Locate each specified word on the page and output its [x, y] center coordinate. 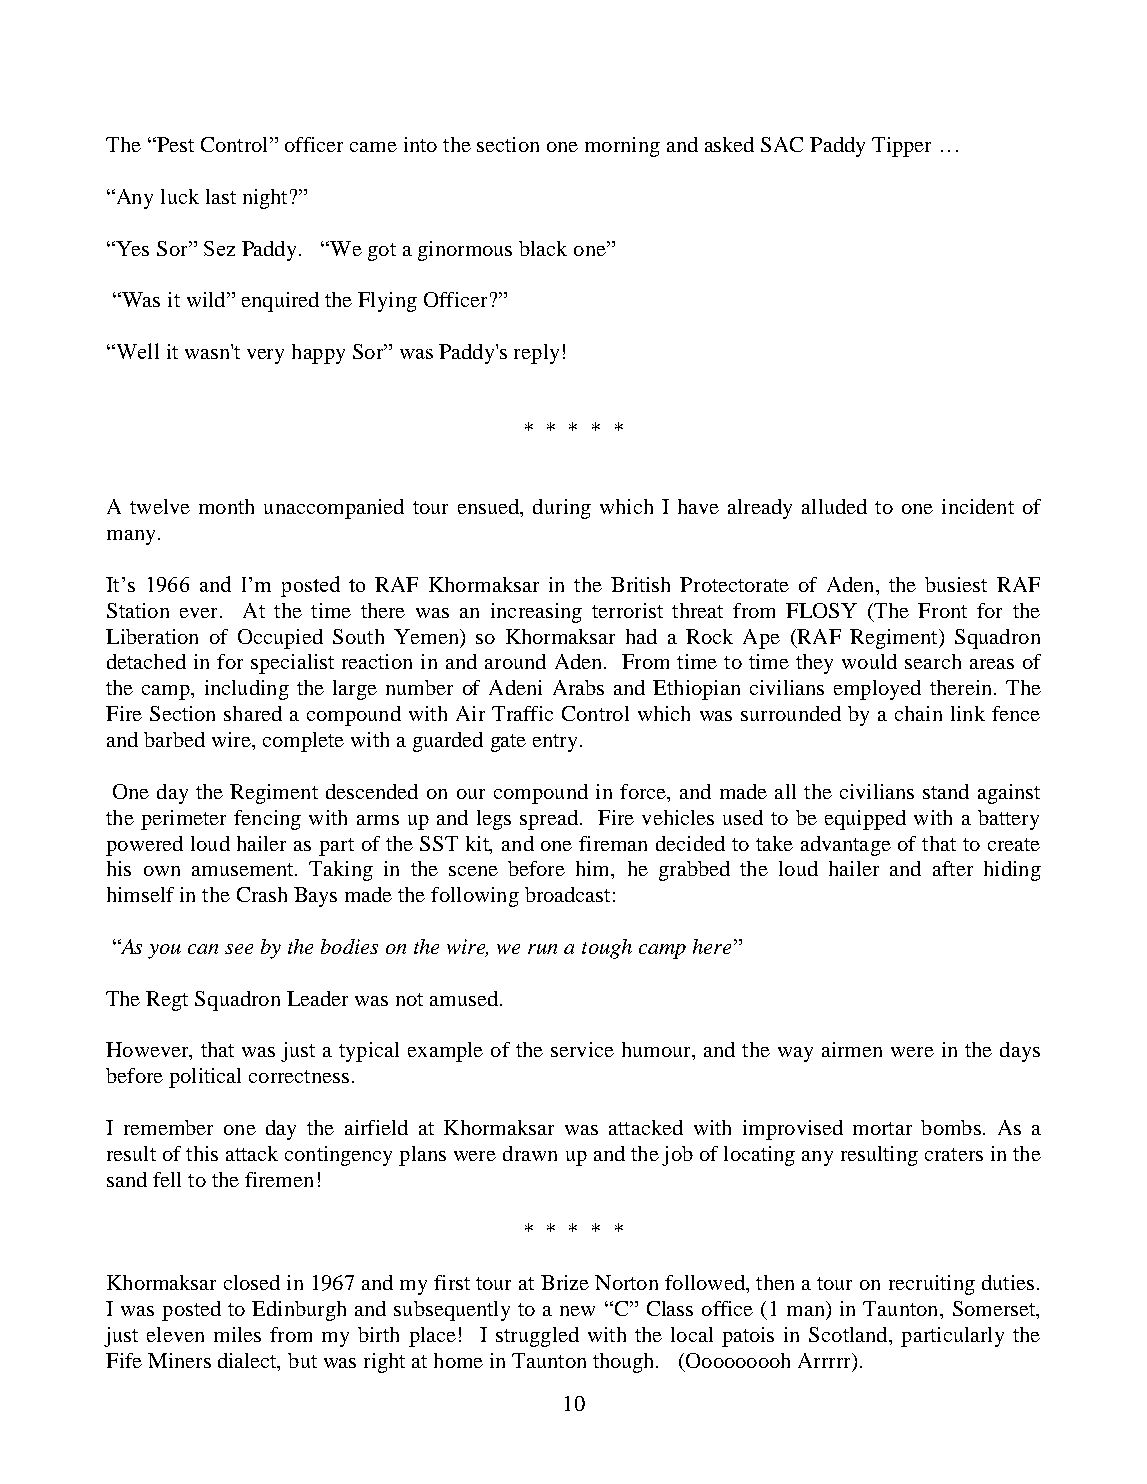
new [577, 1311]
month [226, 506]
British [640, 584]
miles [237, 1334]
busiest [956, 584]
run [542, 949]
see [239, 949]
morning [622, 147]
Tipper [901, 147]
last [221, 196]
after [953, 868]
